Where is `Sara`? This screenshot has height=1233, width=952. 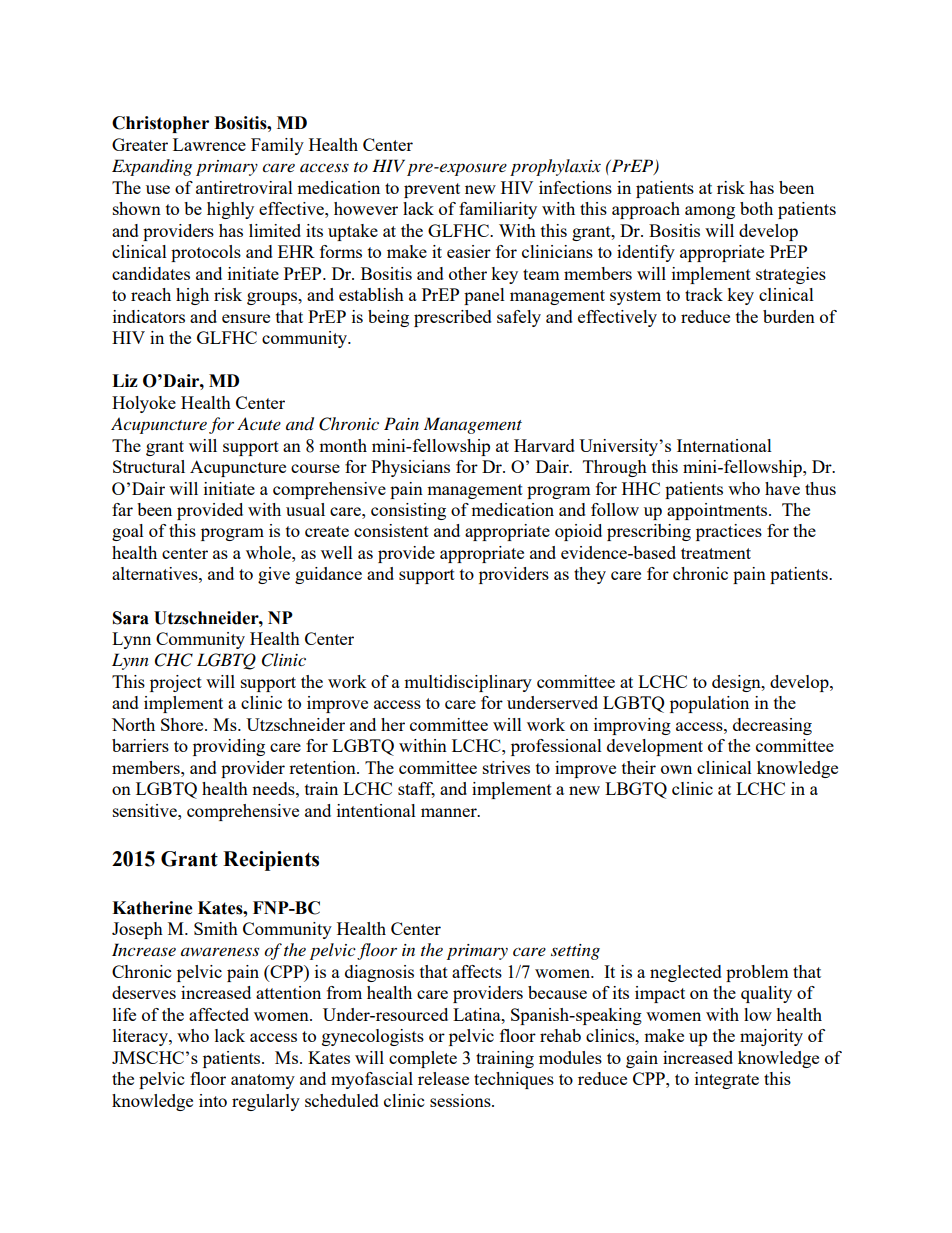 Sara is located at coordinates (131, 618).
